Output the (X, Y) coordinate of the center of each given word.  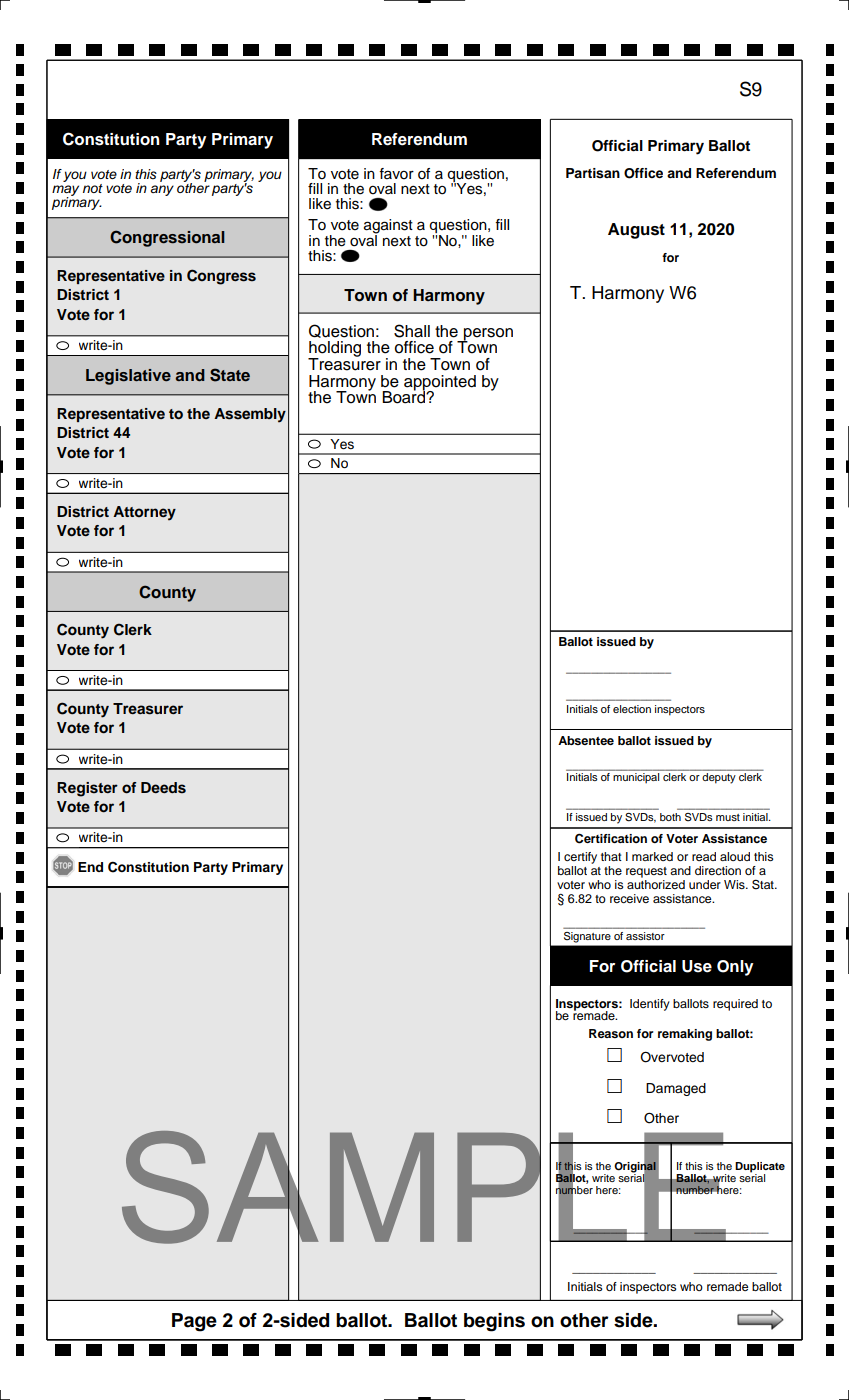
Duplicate (760, 1167)
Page (194, 1322)
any (162, 190)
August (636, 231)
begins (494, 1322)
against (388, 227)
